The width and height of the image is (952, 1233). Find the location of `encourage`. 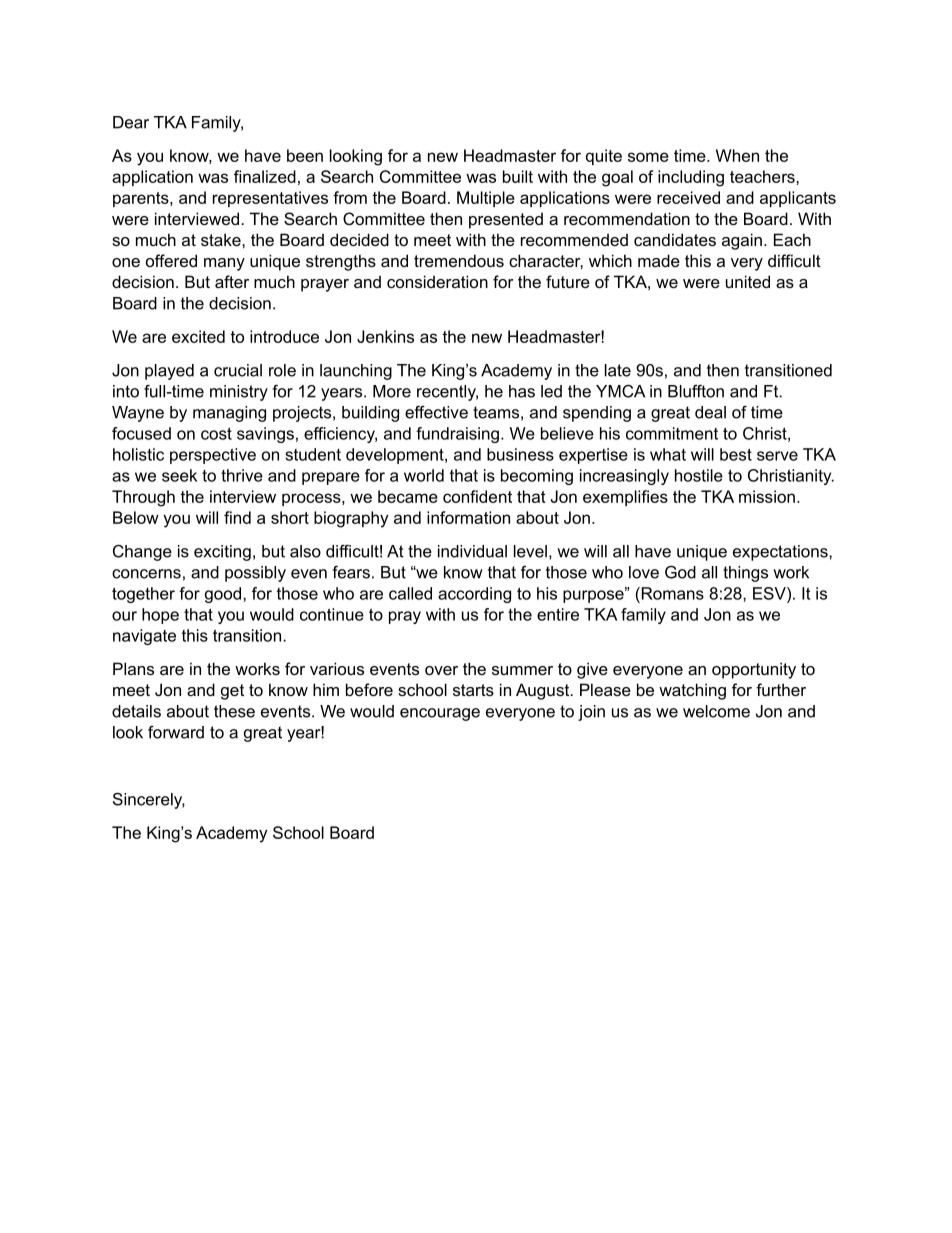

encourage is located at coordinates (440, 714).
